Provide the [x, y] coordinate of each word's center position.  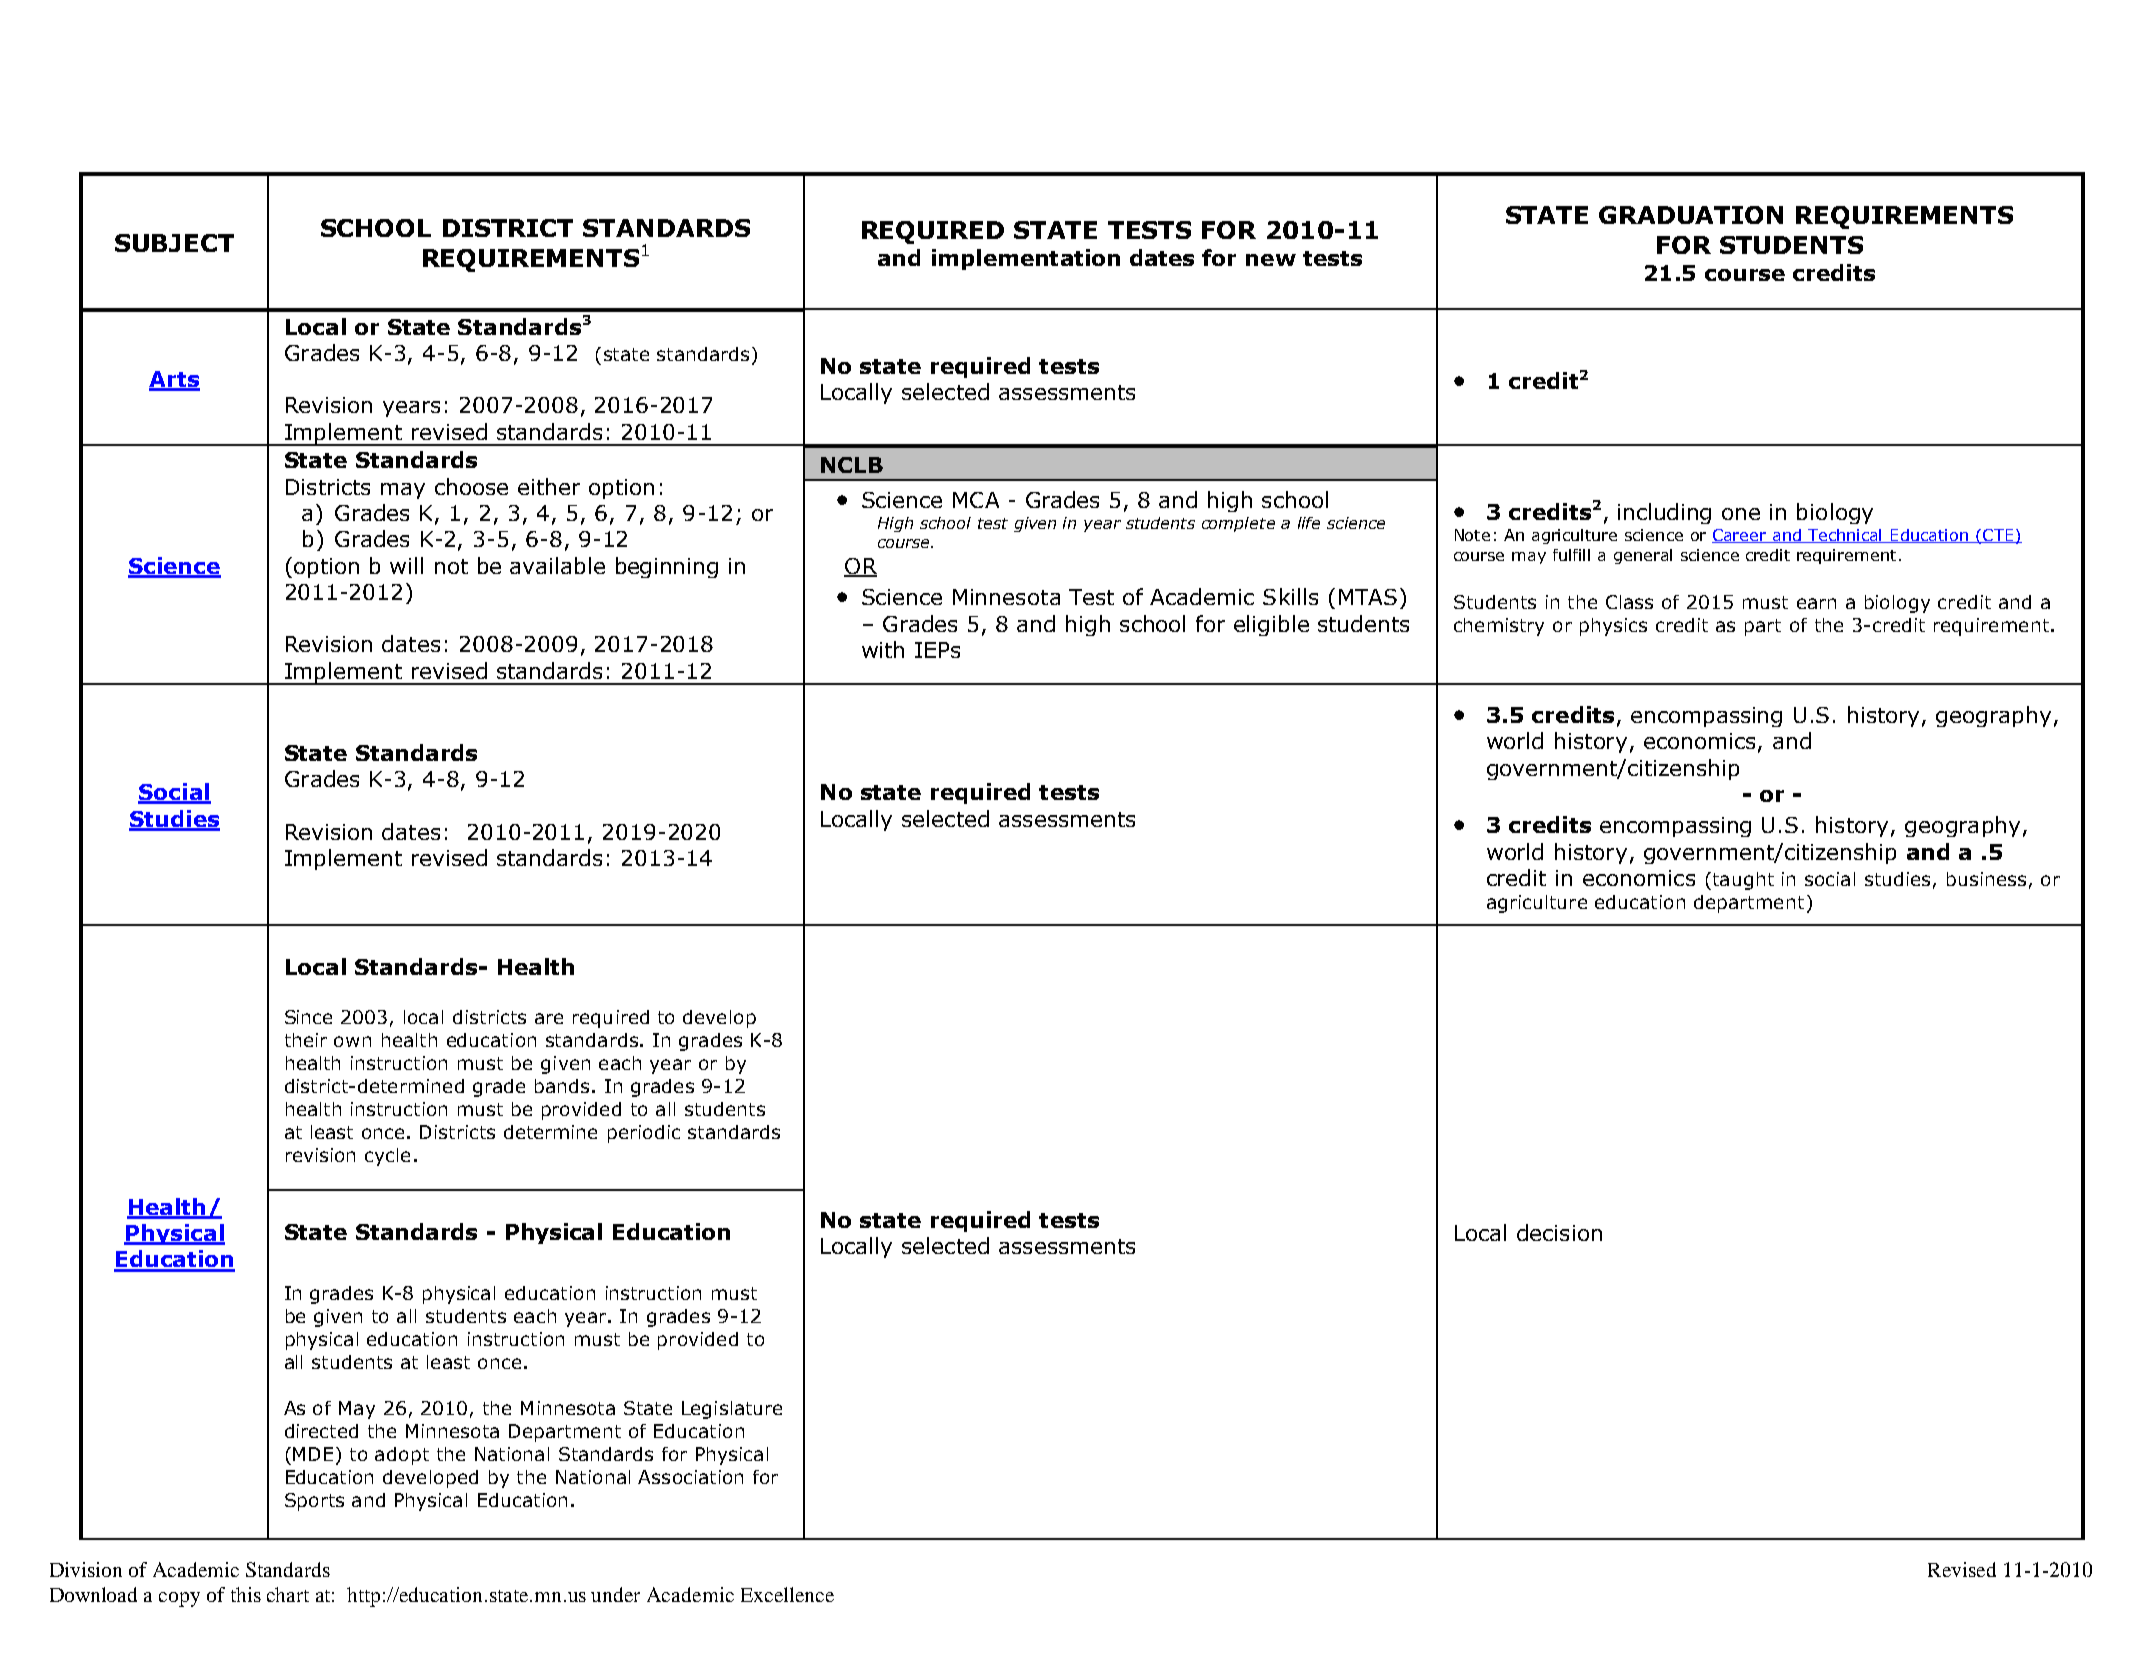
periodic [644, 1134]
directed [321, 1431]
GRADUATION [1691, 215]
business [1986, 879]
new [1271, 260]
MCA [976, 500]
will [406, 565]
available [557, 565]
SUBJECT [174, 243]
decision [1559, 1232]
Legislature [732, 1410]
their [306, 1040]
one [1741, 514]
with [883, 649]
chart [288, 1594]
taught [1742, 881]
